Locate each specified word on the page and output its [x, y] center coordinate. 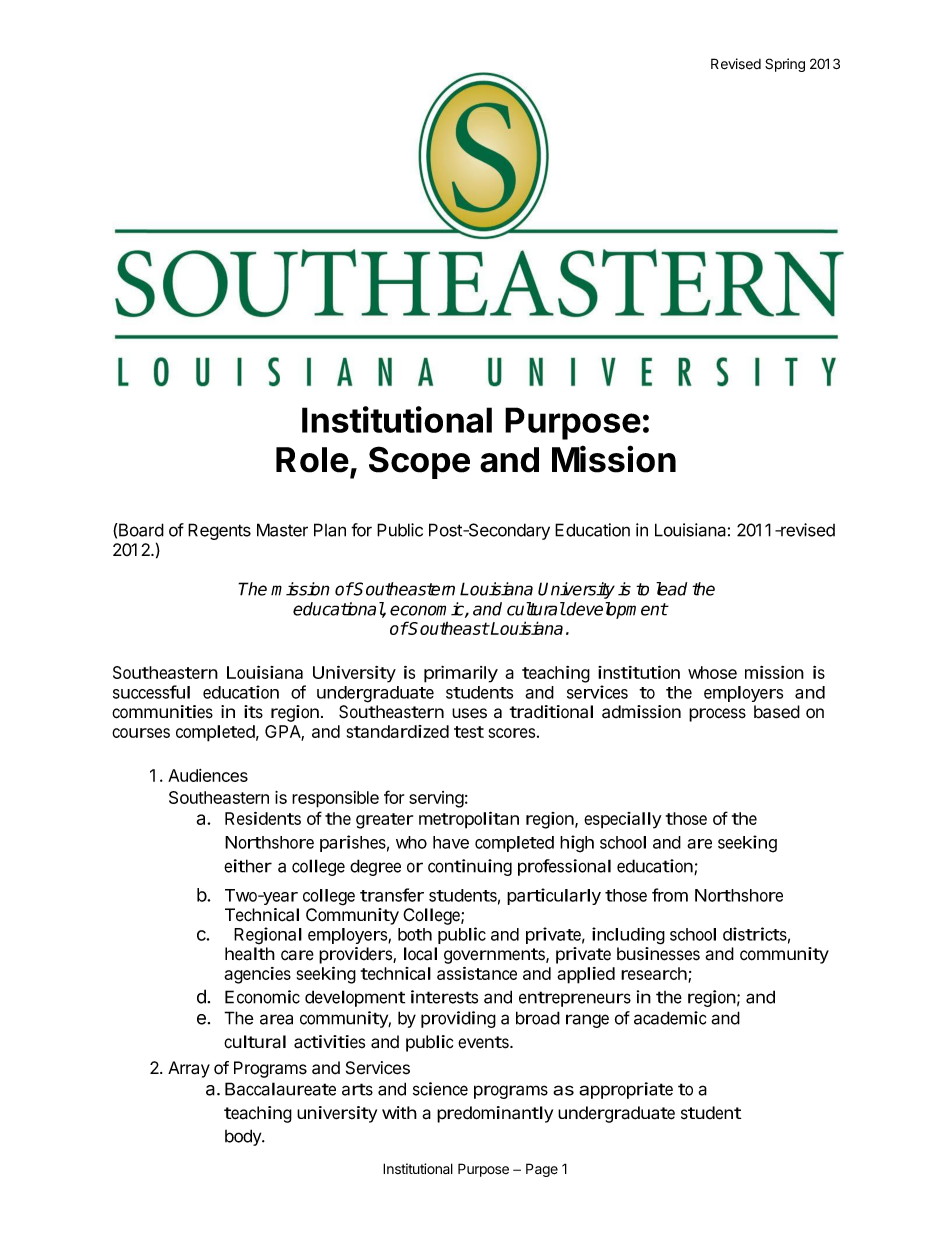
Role [312, 460]
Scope [419, 462]
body [244, 1137]
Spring [785, 65]
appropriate [626, 1090]
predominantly [495, 1114]
